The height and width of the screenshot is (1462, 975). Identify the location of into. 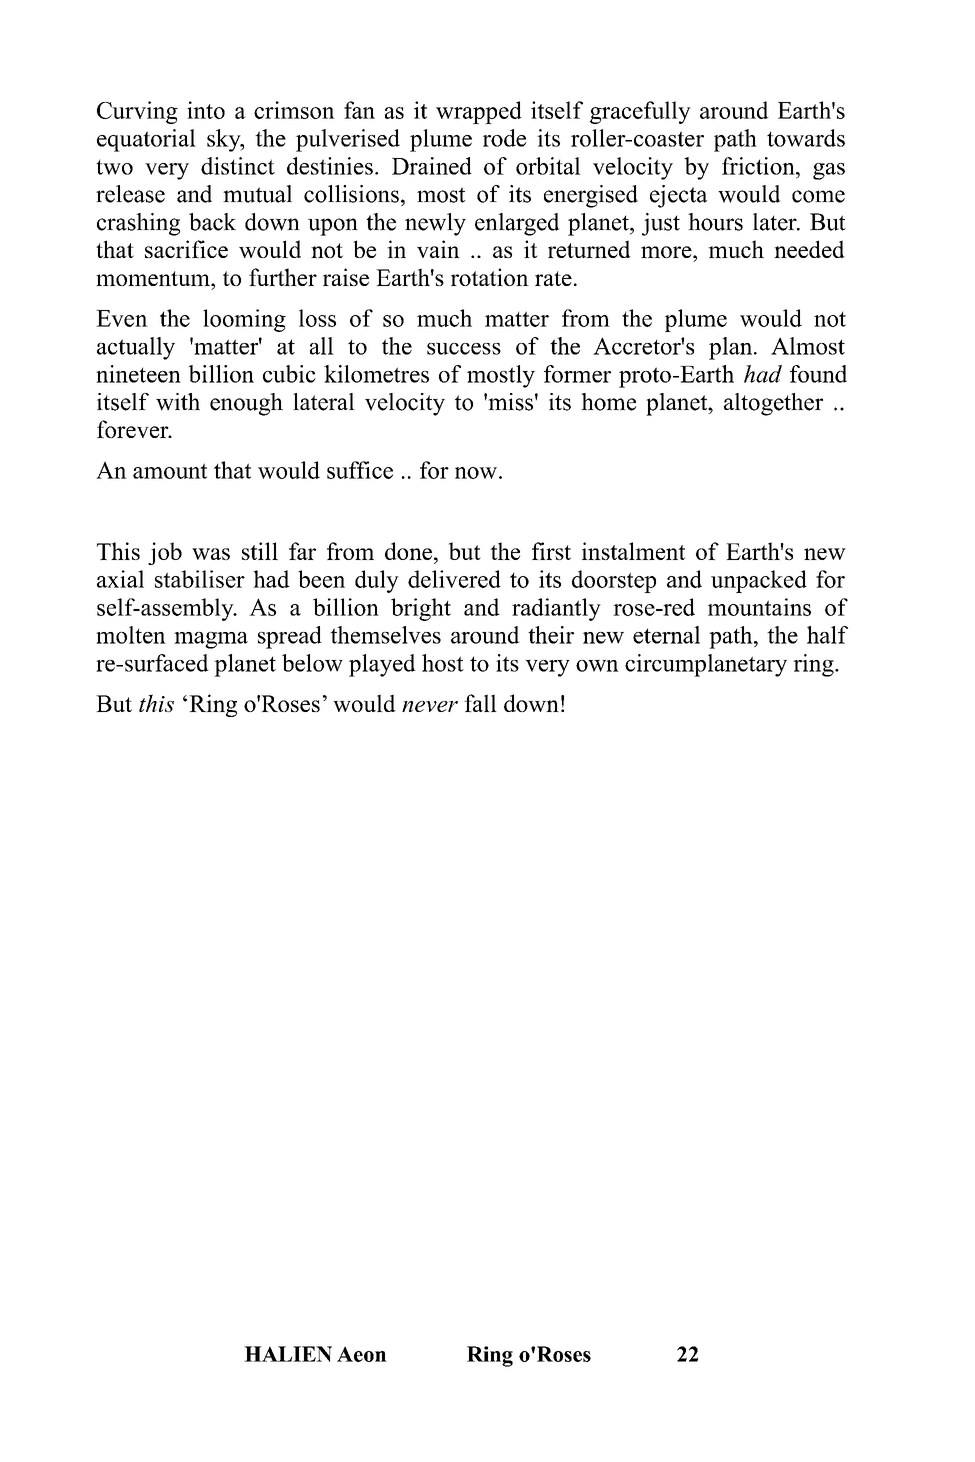
(206, 110).
